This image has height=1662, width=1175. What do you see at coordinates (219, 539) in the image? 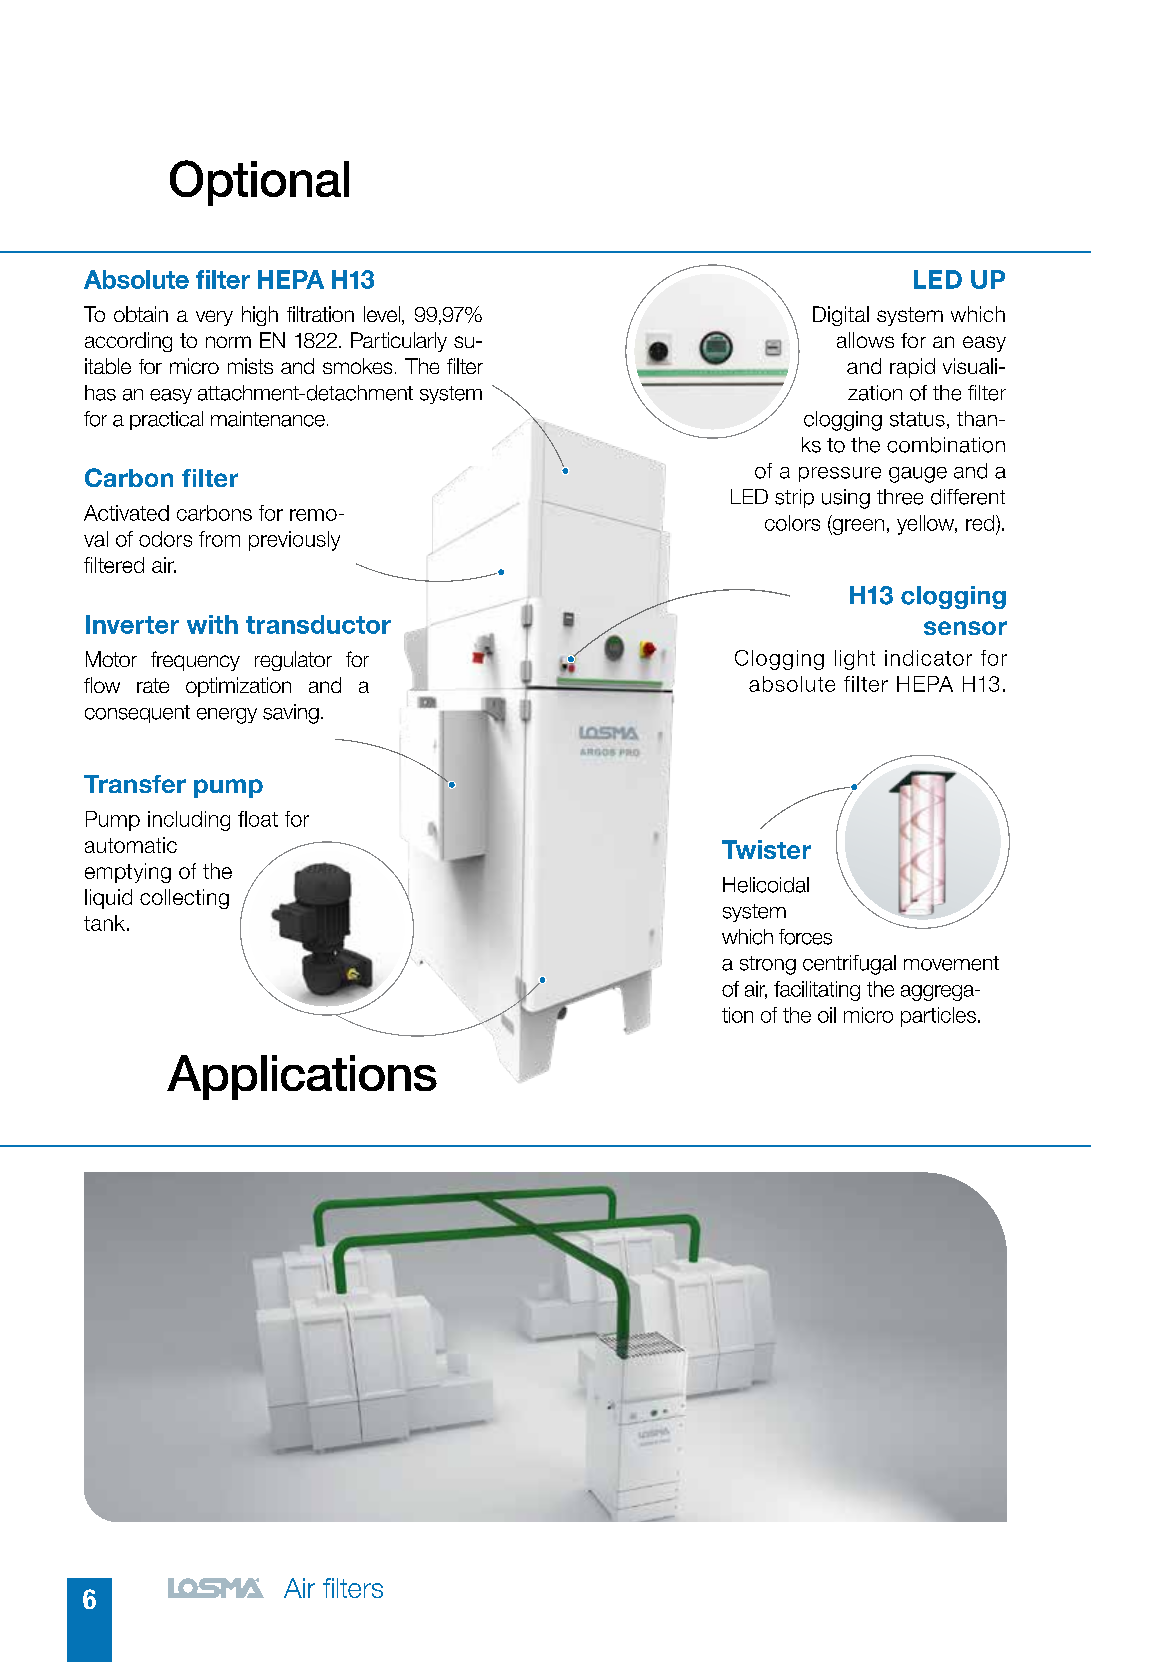
I see `from` at bounding box center [219, 539].
